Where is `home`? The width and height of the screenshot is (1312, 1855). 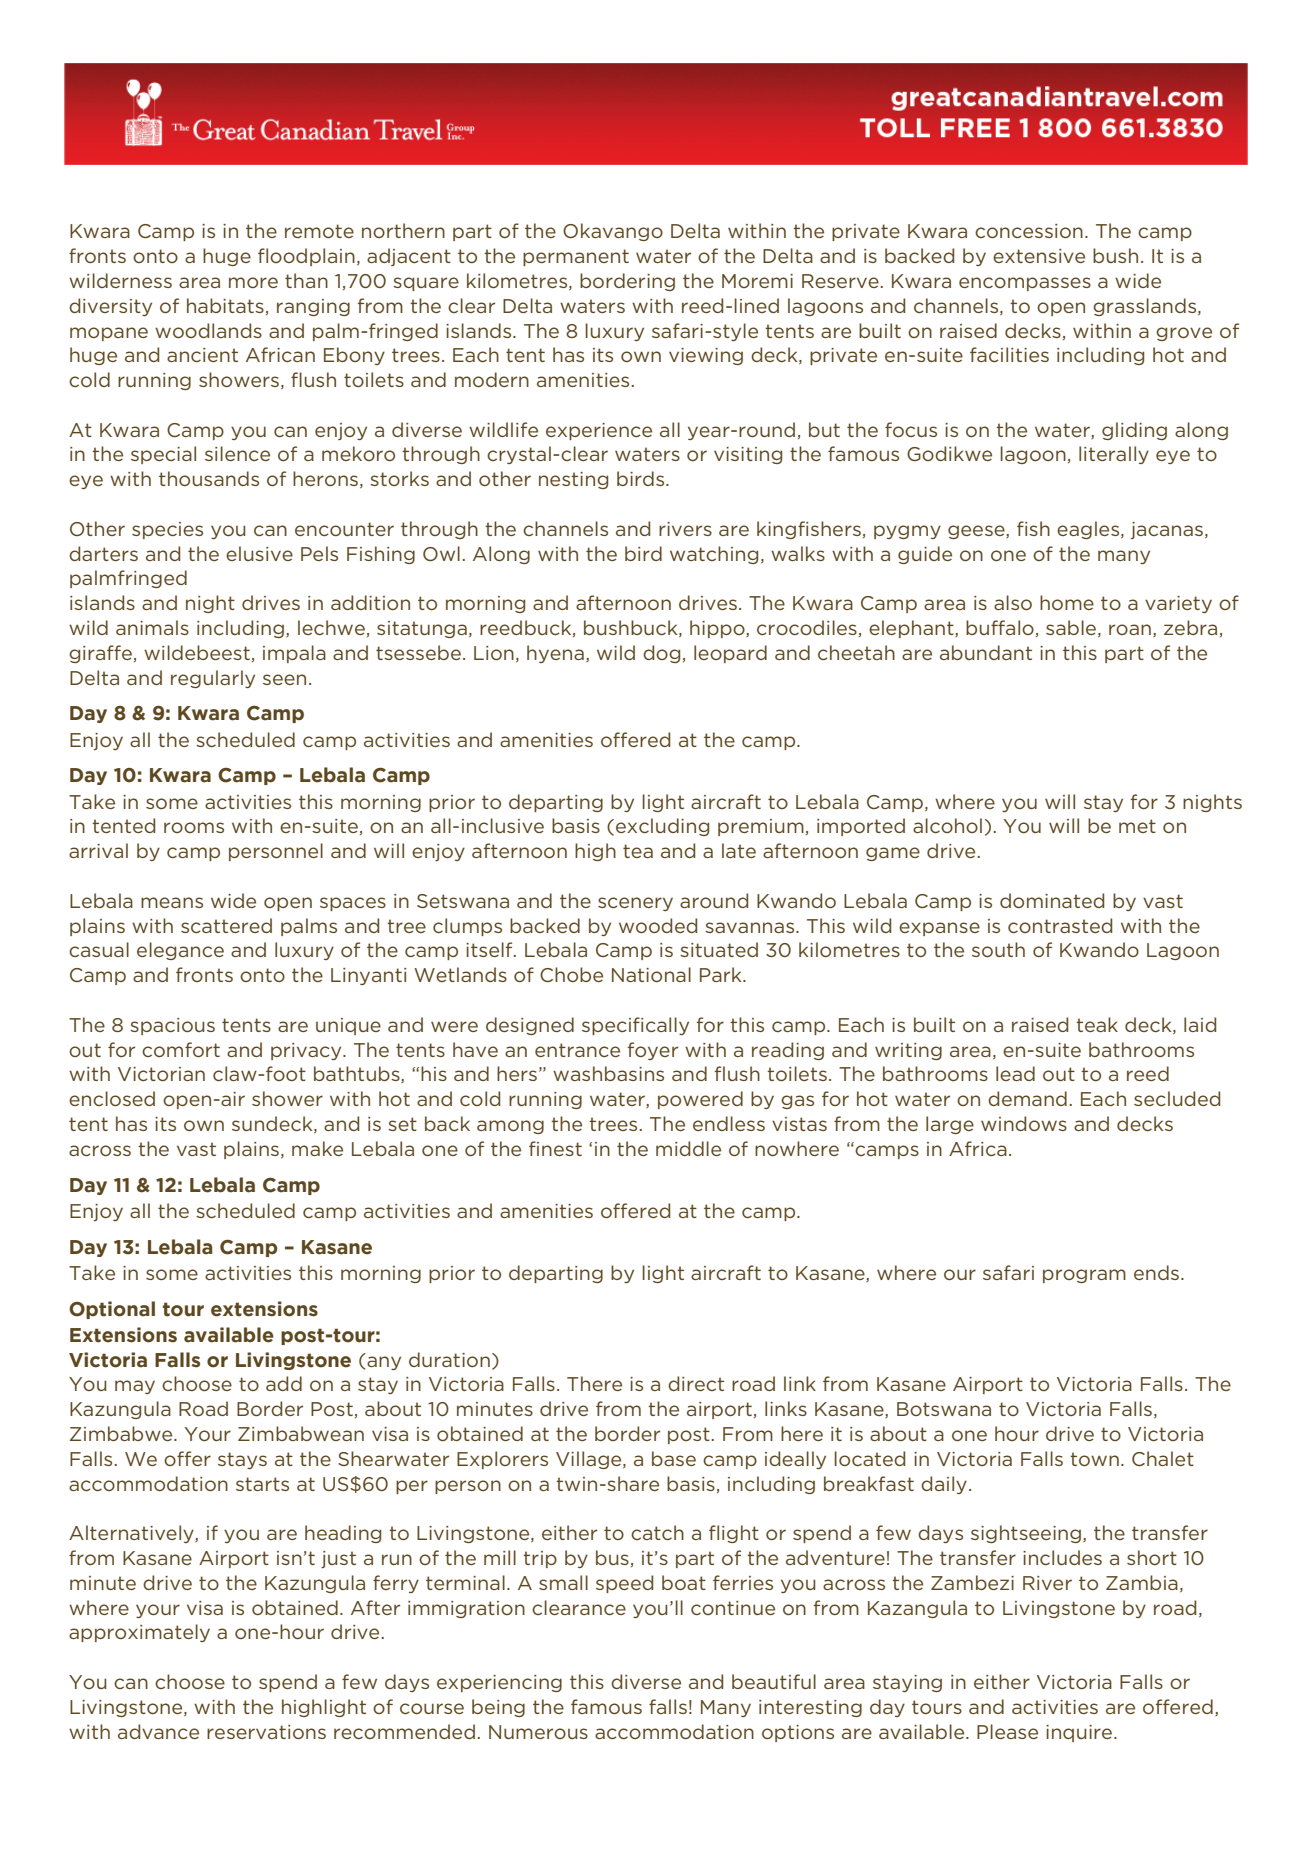 home is located at coordinates (1067, 602).
